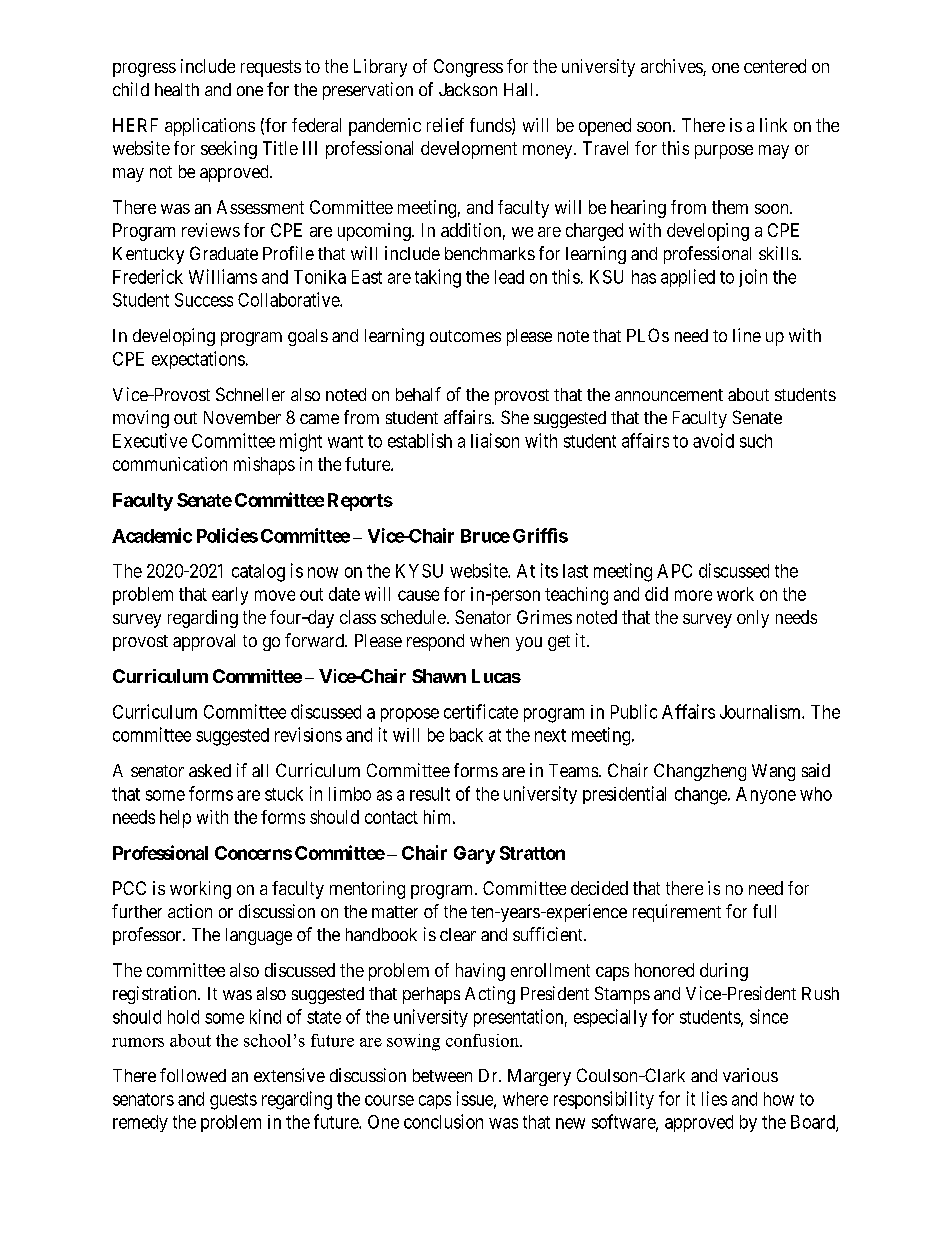  What do you see at coordinates (753, 619) in the screenshot?
I see `only` at bounding box center [753, 619].
